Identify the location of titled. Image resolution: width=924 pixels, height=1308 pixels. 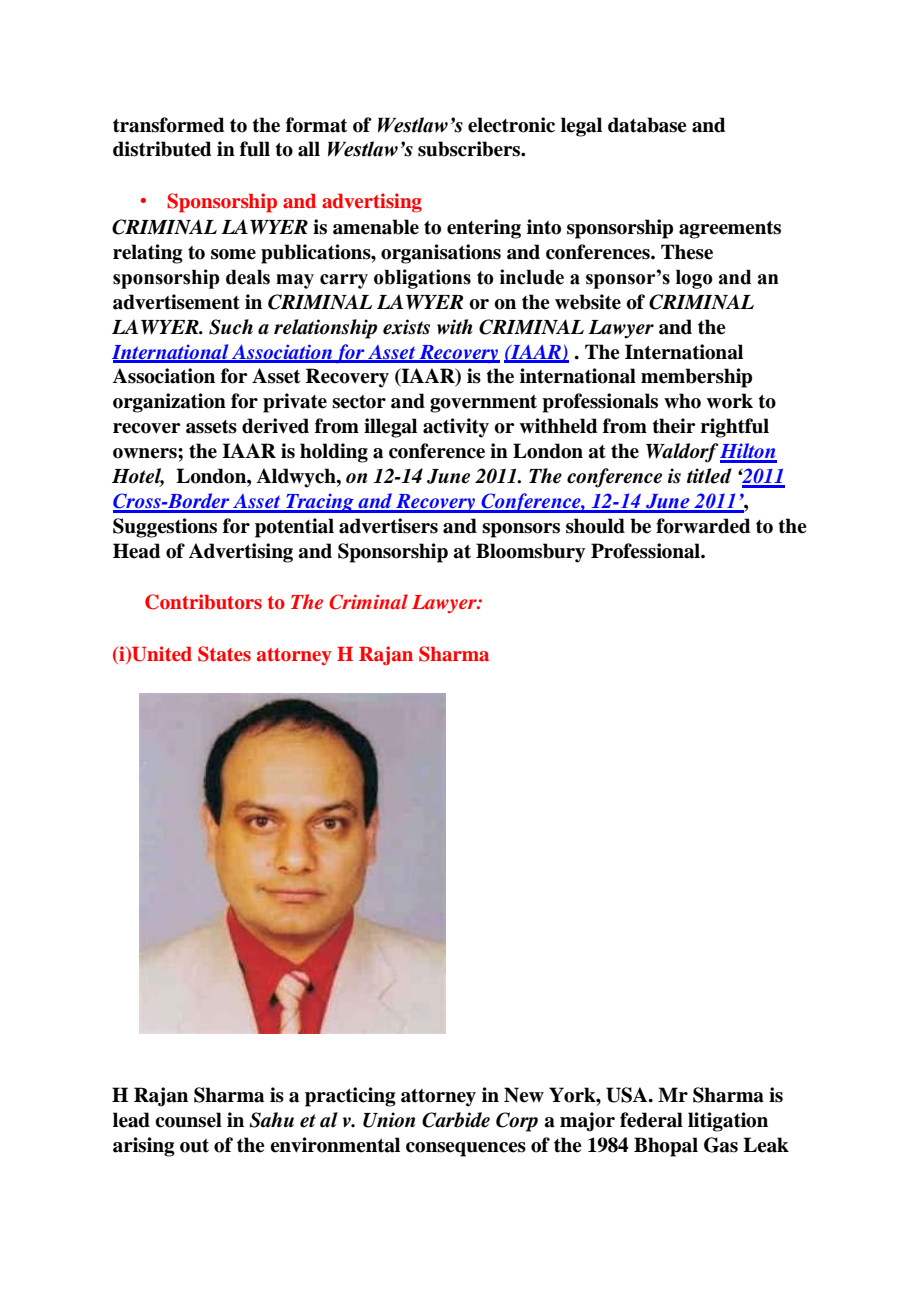
(709, 476).
